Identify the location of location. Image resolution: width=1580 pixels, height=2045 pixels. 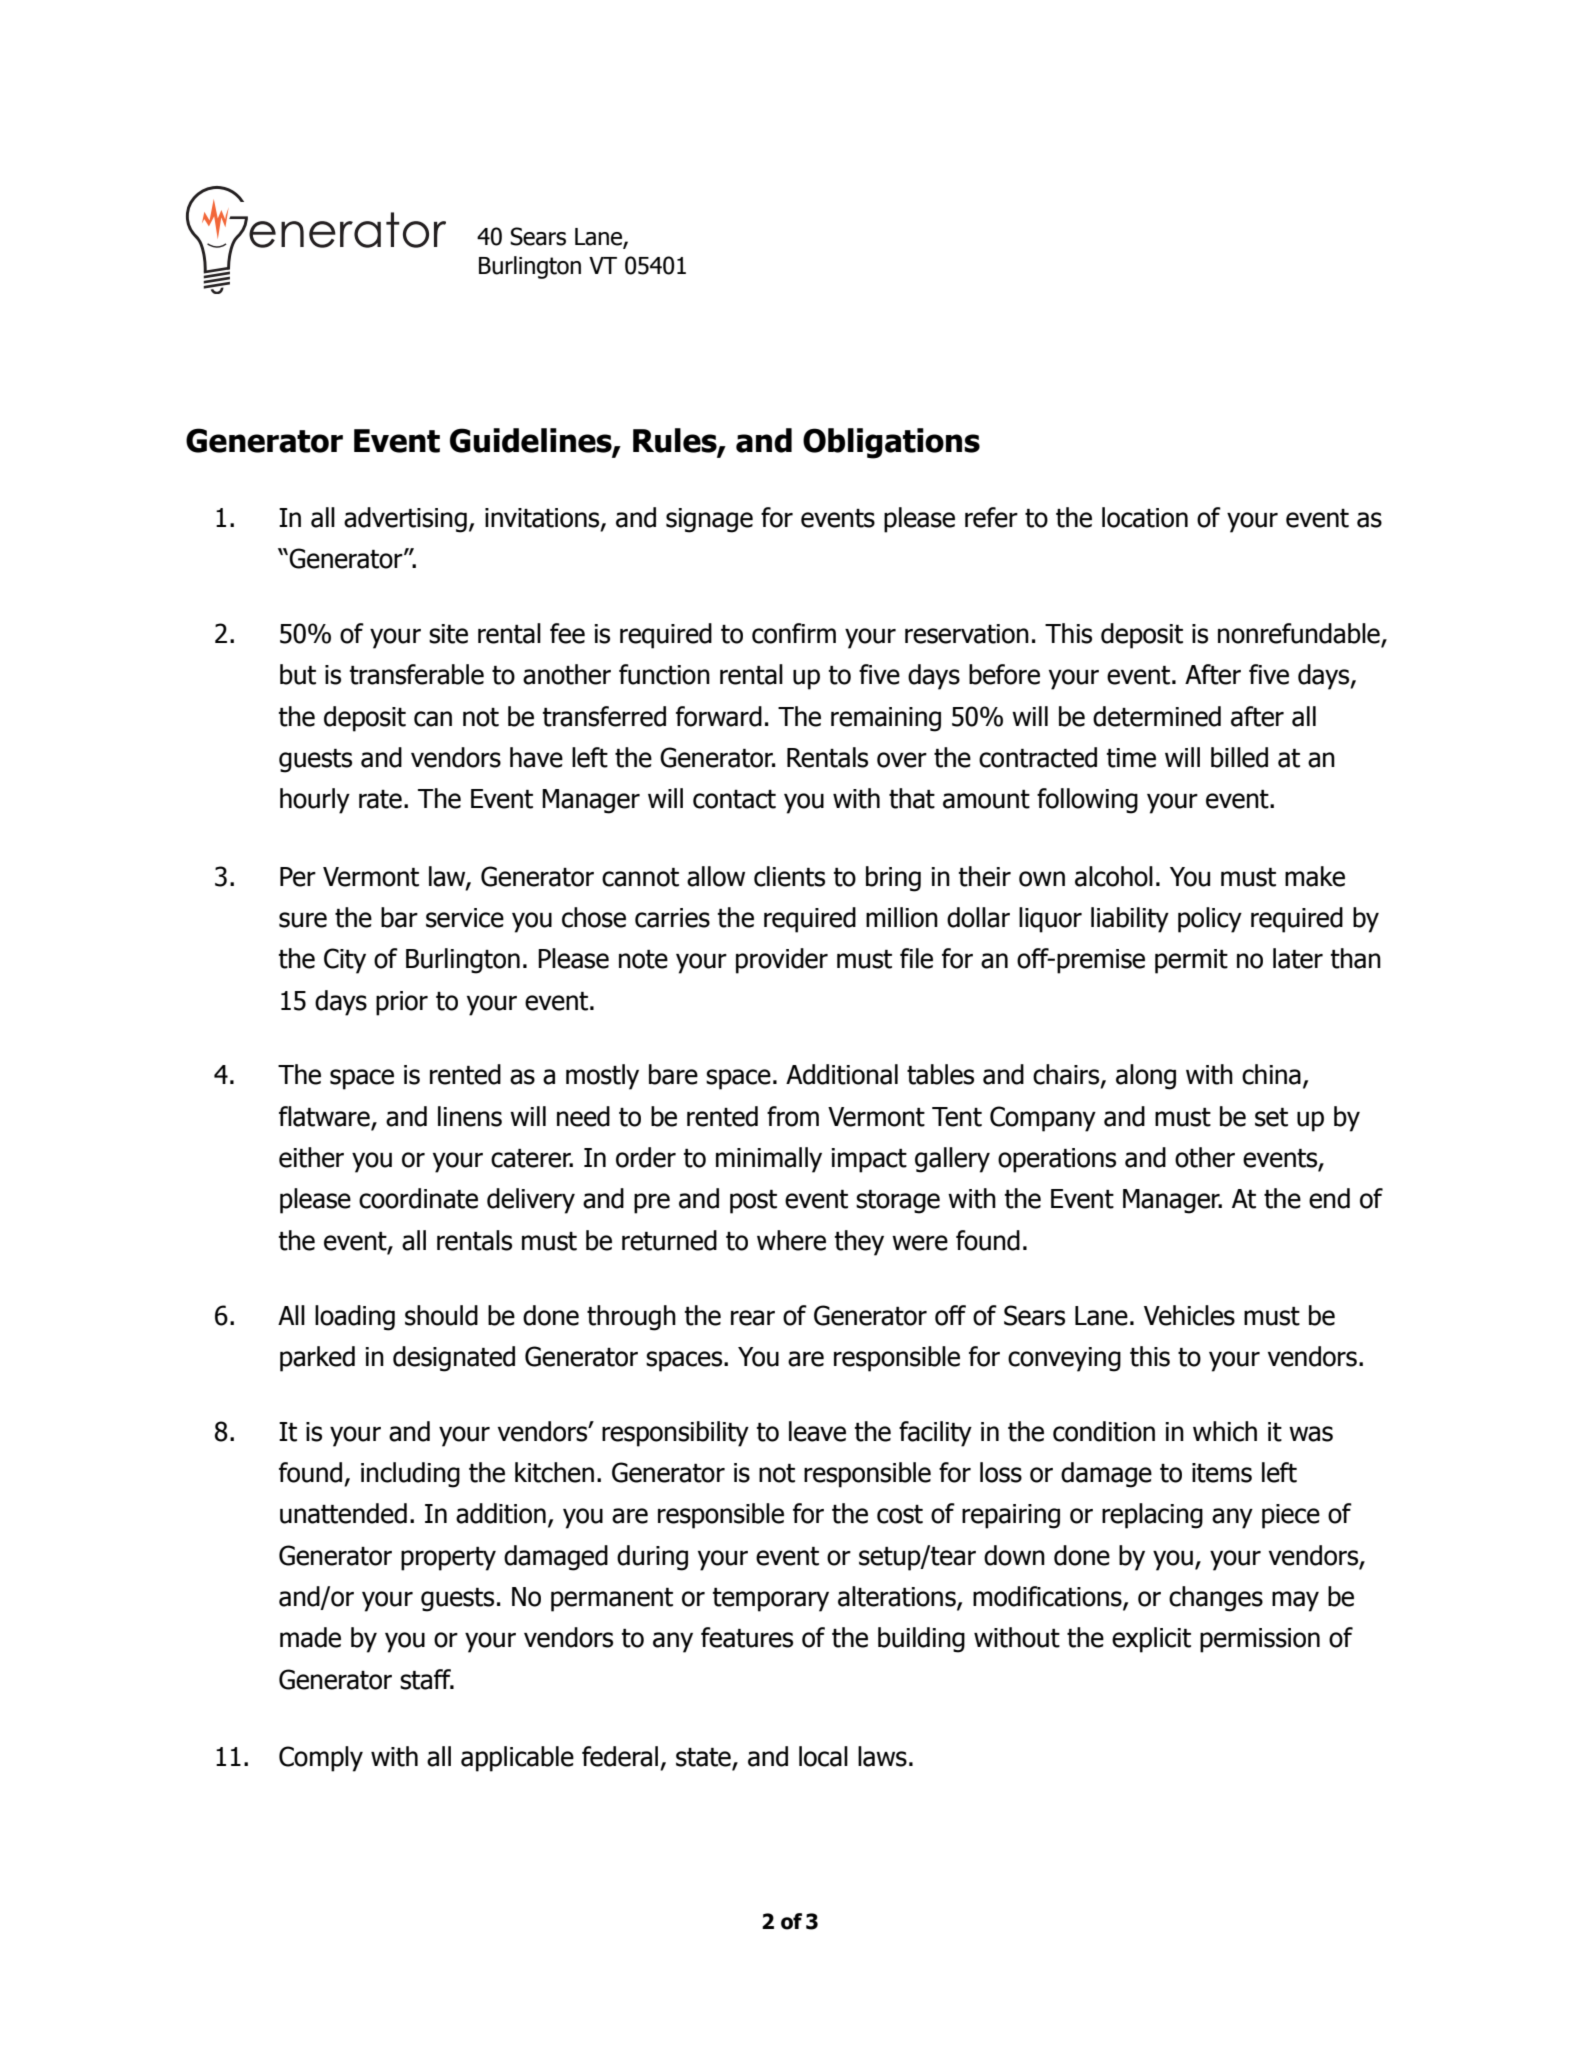
(1145, 517).
